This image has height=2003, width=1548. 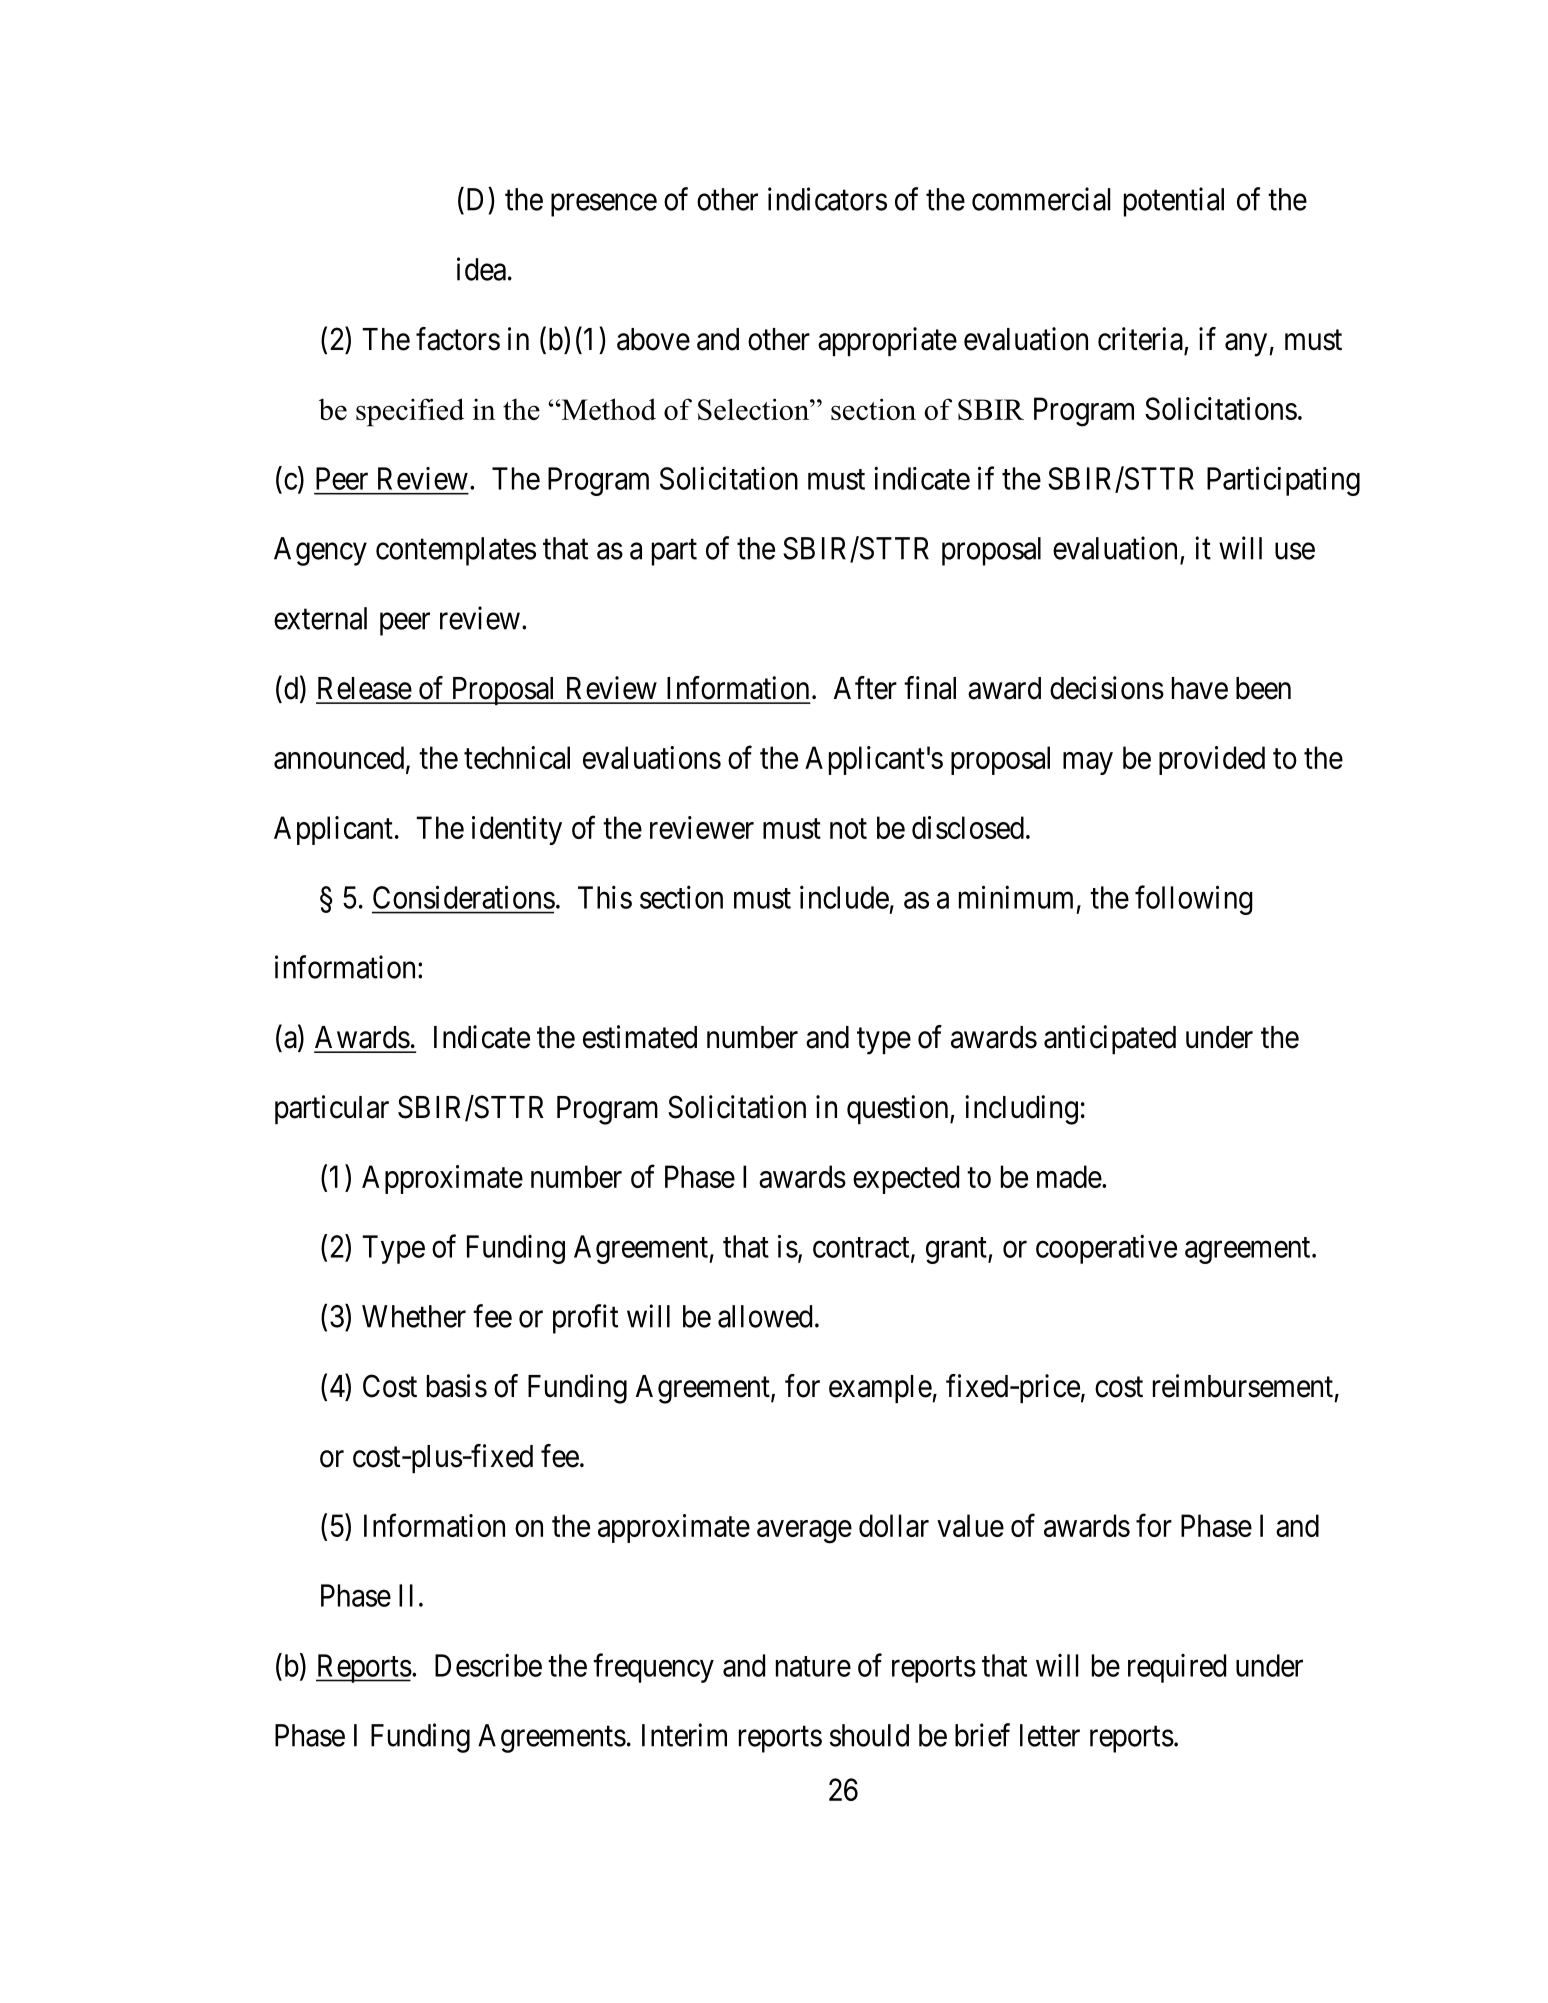 I want to click on appropriate, so click(x=887, y=341).
